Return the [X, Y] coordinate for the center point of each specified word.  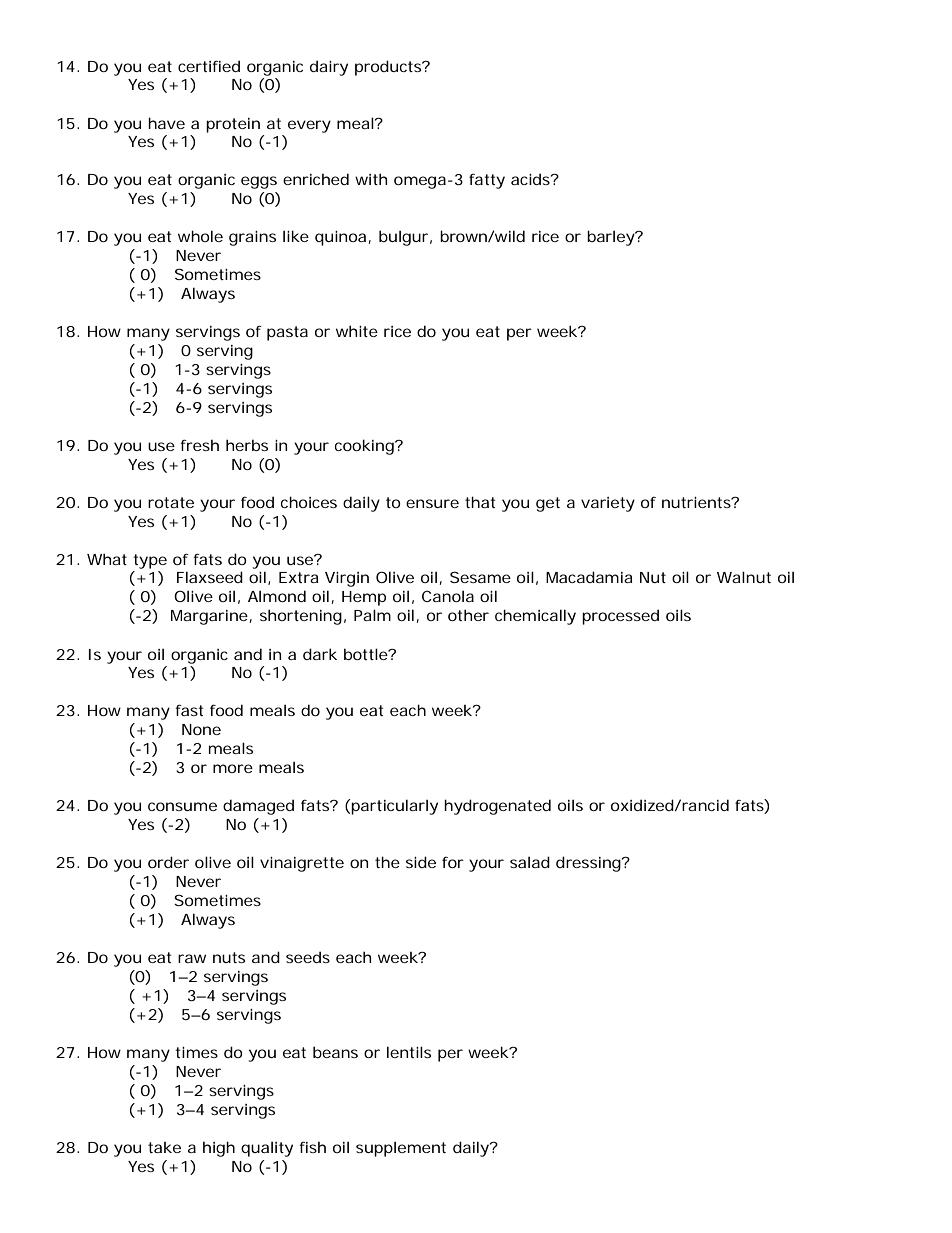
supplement [401, 1149]
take [164, 1147]
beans [335, 1052]
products [389, 68]
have [166, 123]
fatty [487, 181]
